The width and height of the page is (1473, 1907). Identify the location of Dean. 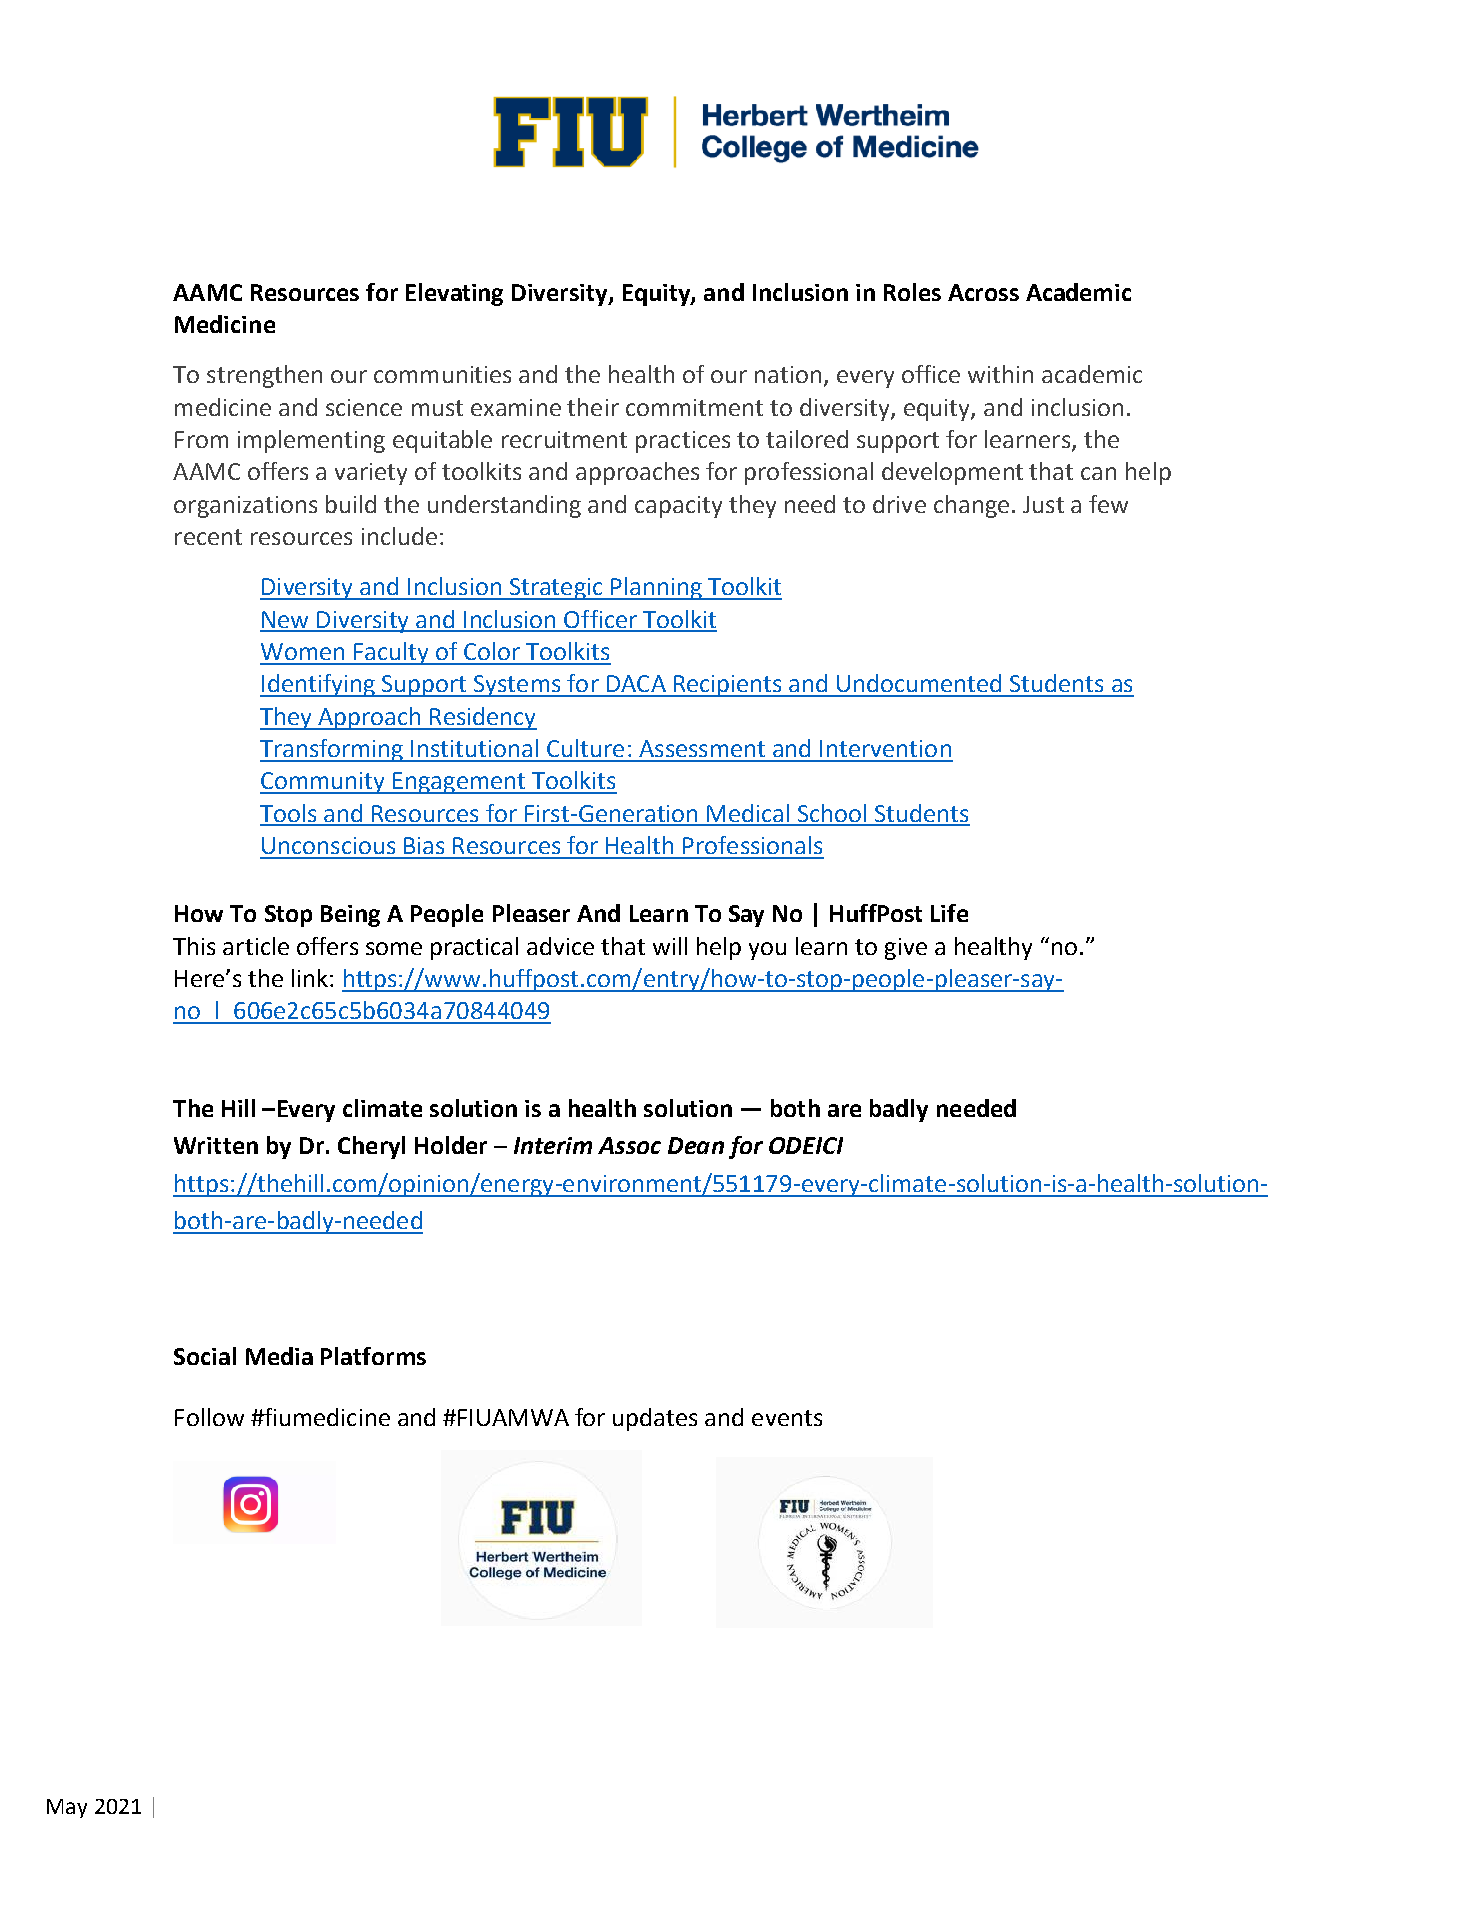
(696, 1145).
